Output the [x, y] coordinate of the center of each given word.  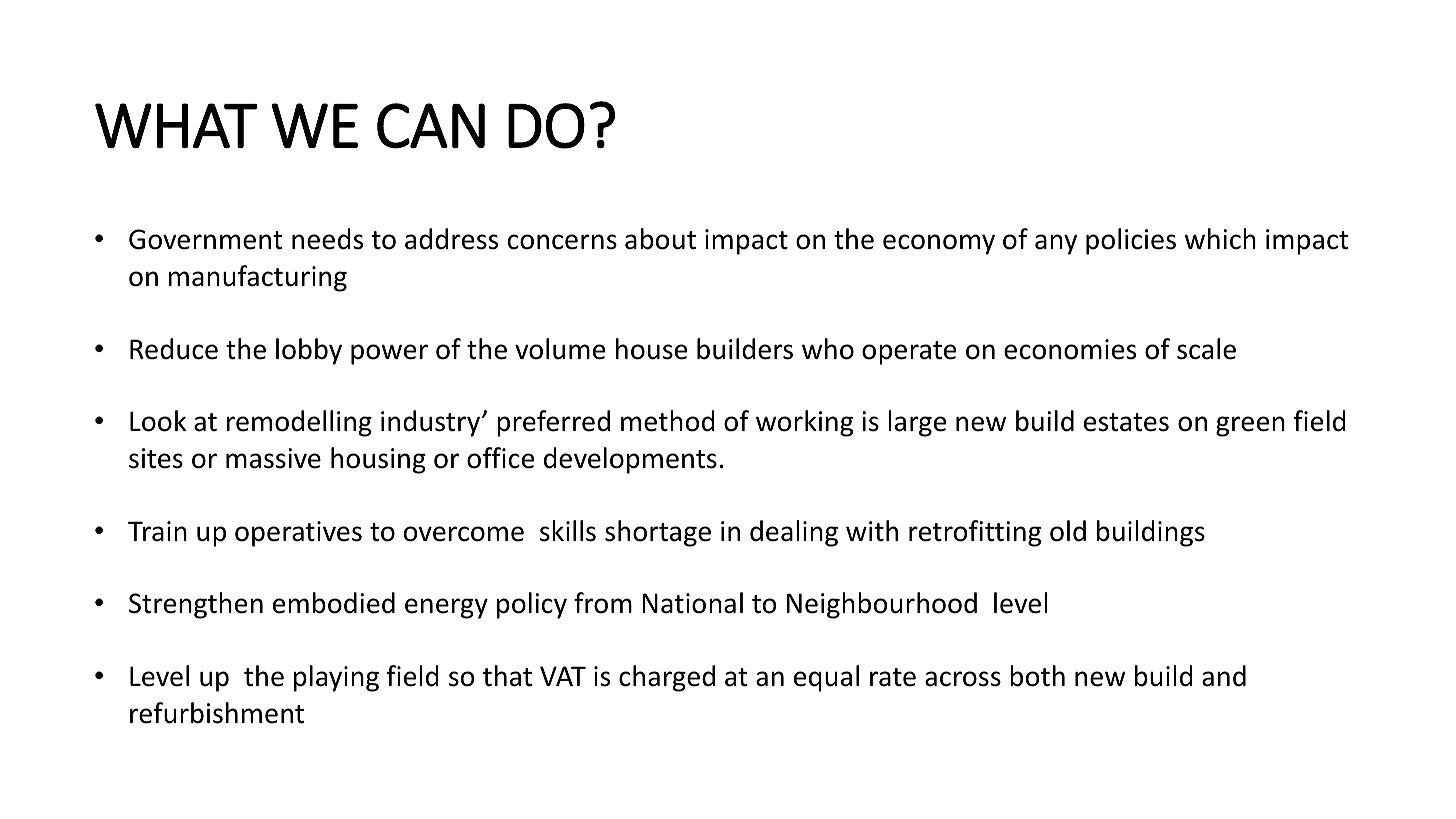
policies [1131, 241]
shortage [658, 533]
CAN [431, 126]
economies [1070, 349]
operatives [298, 534]
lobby [309, 351]
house [651, 349]
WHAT [176, 125]
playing [336, 678]
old [1068, 531]
